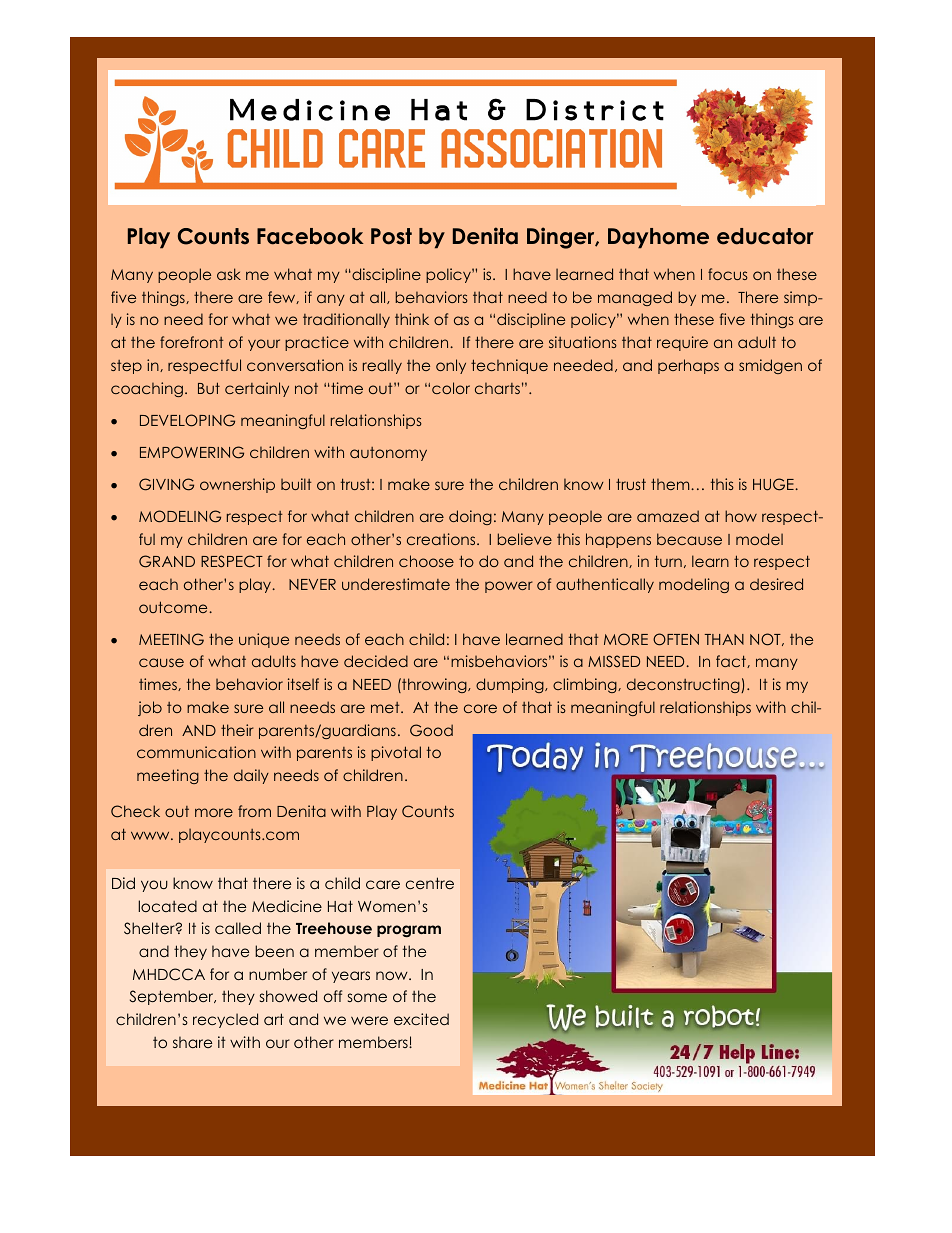 Image resolution: width=952 pixels, height=1233 pixels. I want to click on excited, so click(421, 1019).
